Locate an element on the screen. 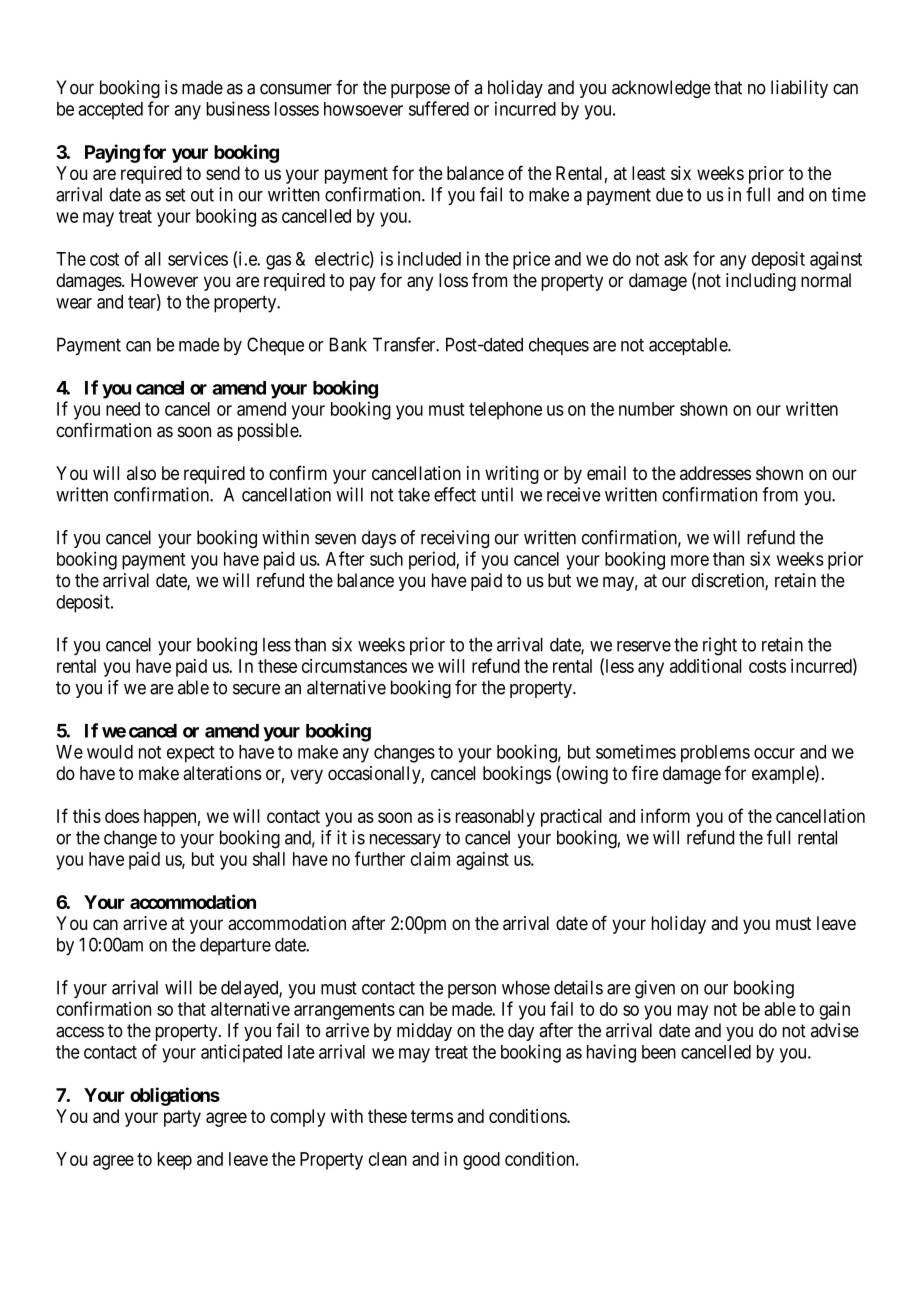  party is located at coordinates (182, 1118).
